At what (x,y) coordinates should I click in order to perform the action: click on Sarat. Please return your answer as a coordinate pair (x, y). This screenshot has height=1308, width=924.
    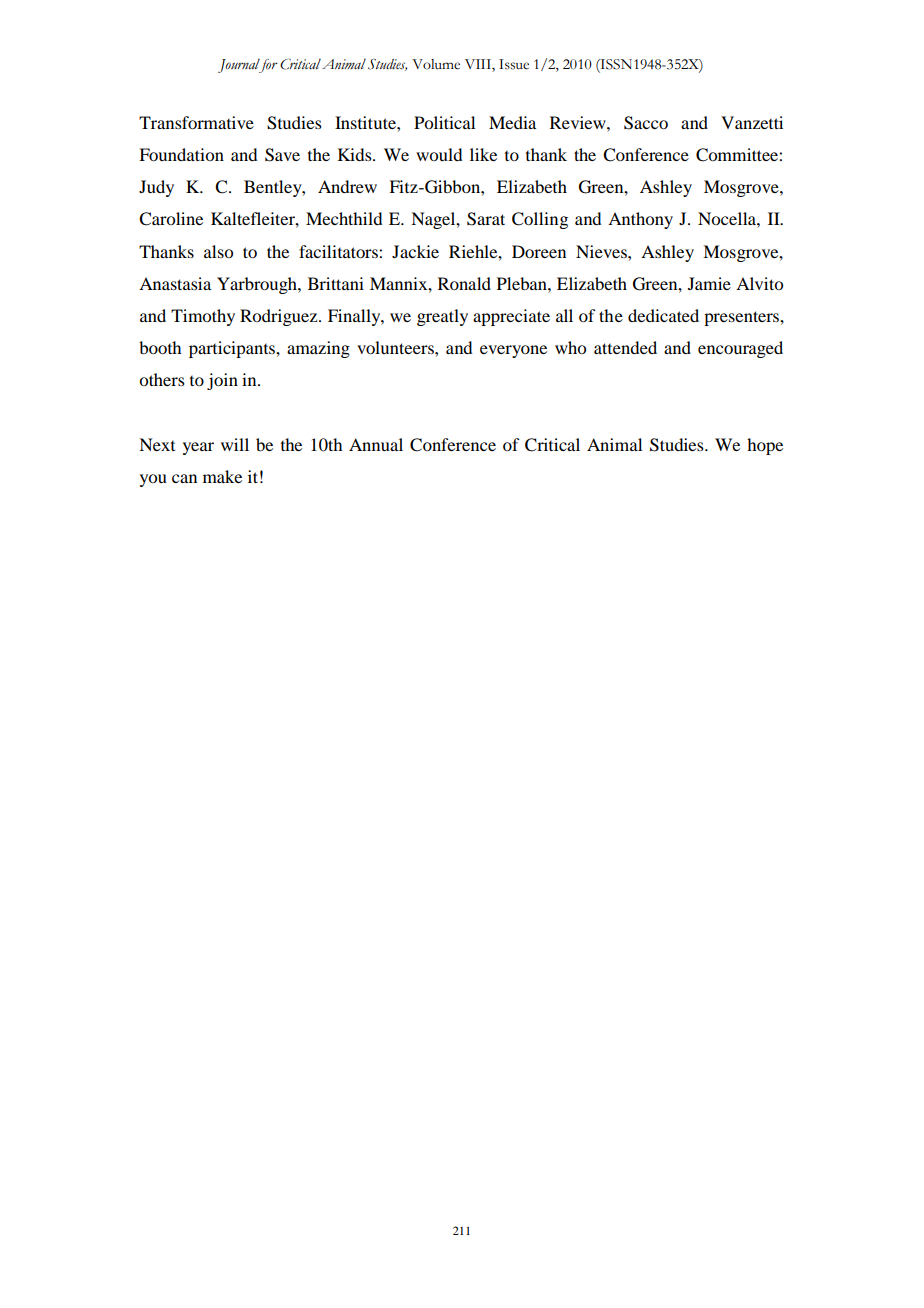
    Looking at the image, I should click on (486, 219).
